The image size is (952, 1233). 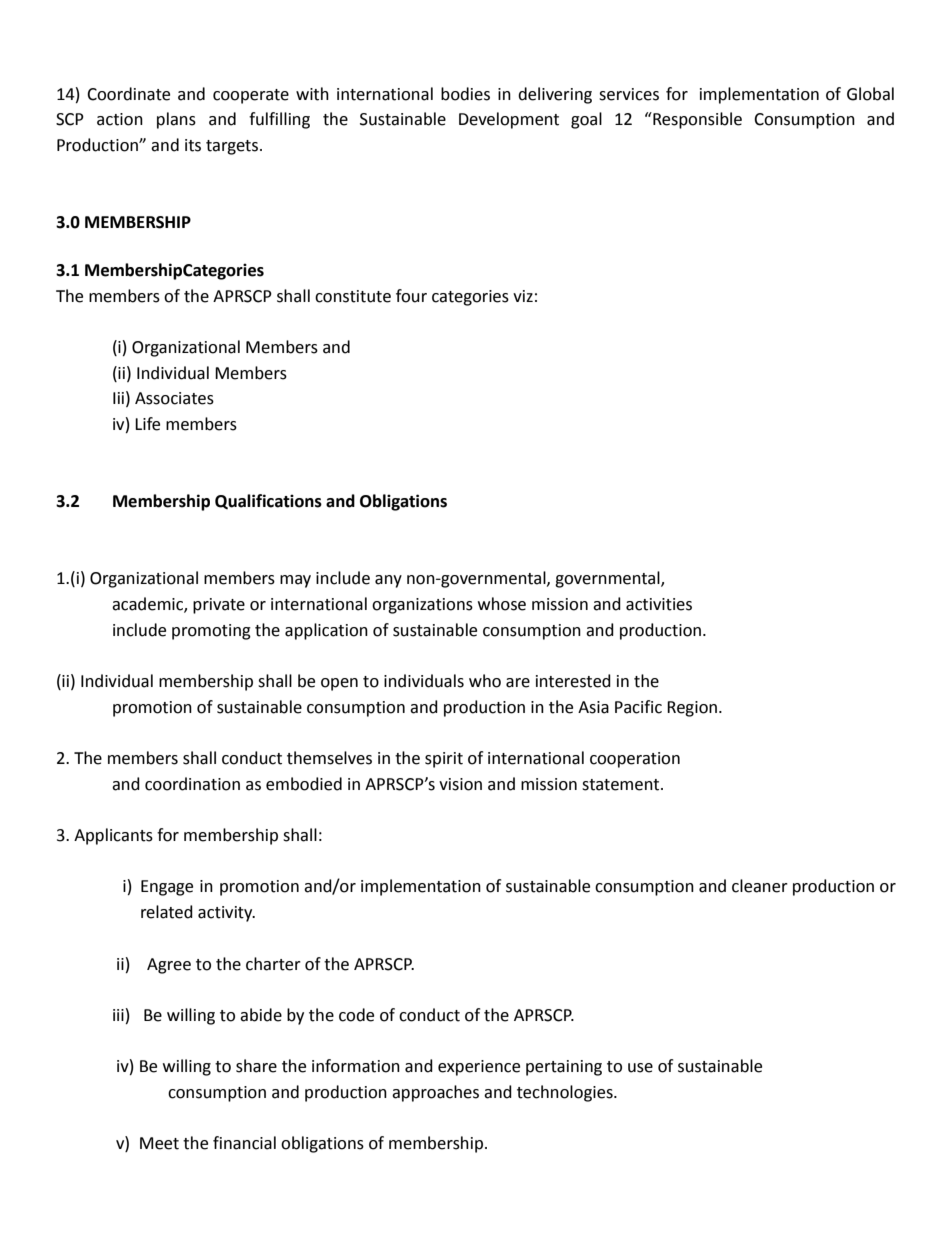 I want to click on vision, so click(x=460, y=784).
